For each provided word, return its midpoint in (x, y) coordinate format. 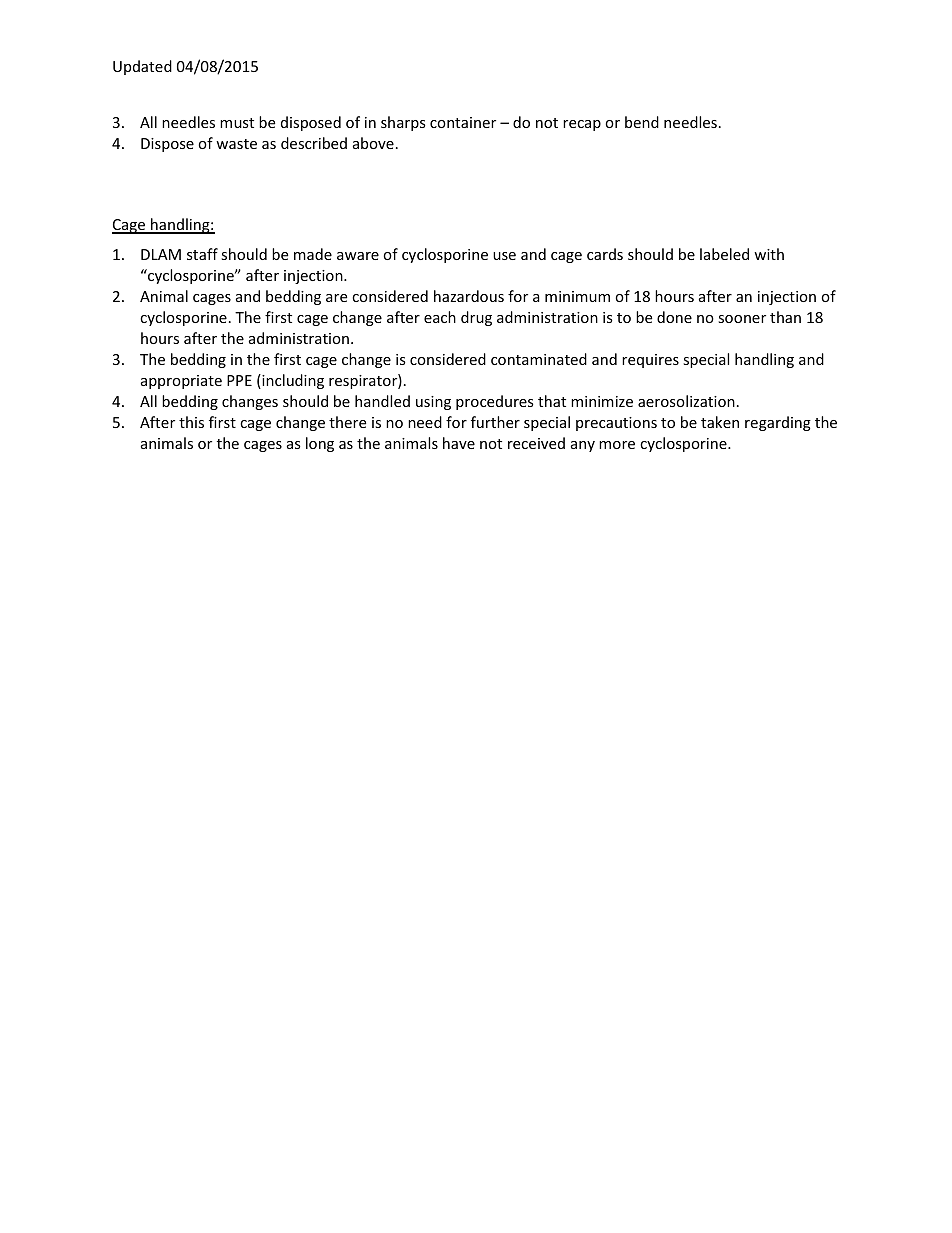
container (463, 122)
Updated (142, 67)
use (504, 256)
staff (202, 254)
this (191, 422)
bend (642, 122)
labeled (724, 254)
